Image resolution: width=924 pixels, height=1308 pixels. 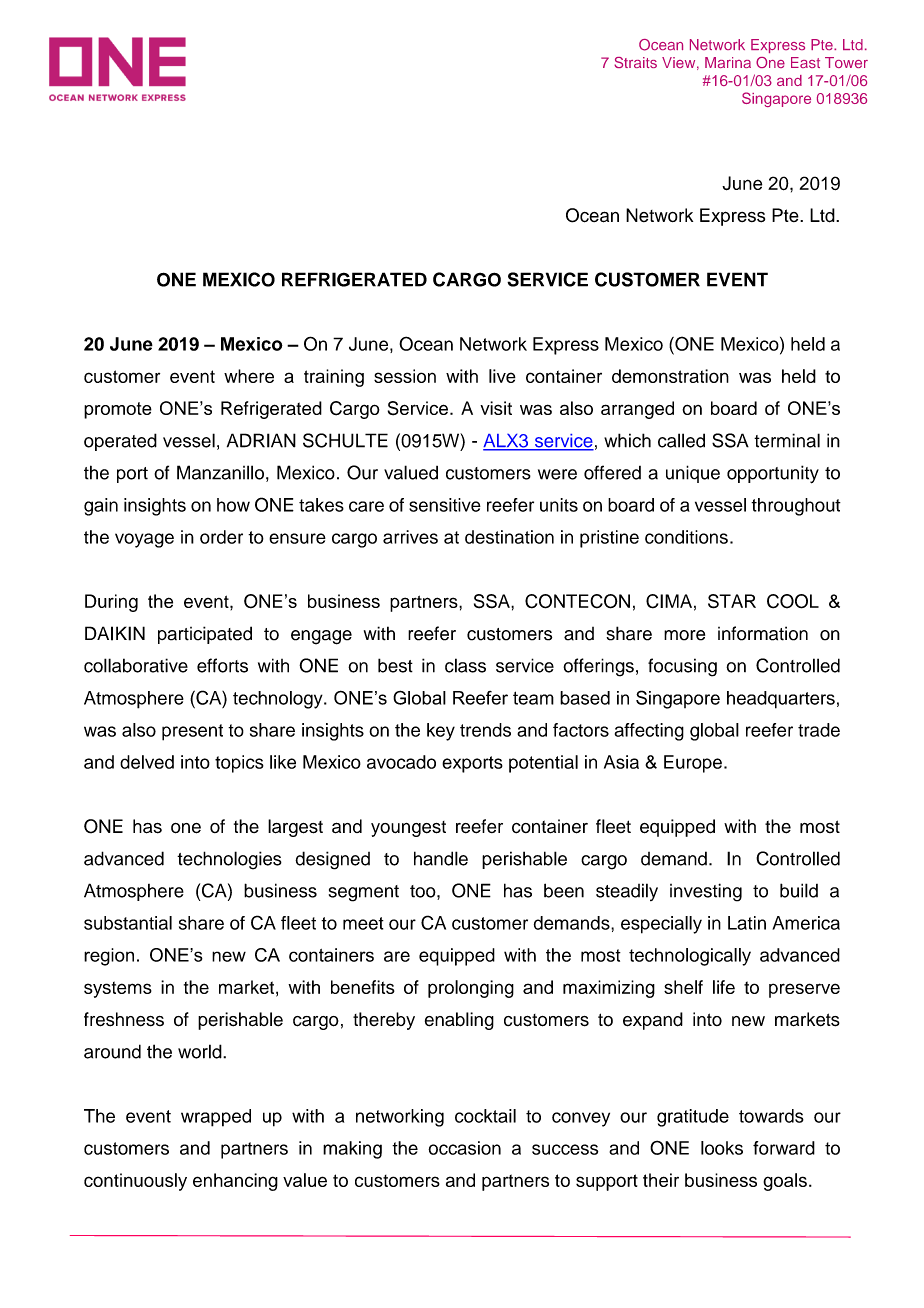 What do you see at coordinates (249, 376) in the screenshot?
I see `where` at bounding box center [249, 376].
